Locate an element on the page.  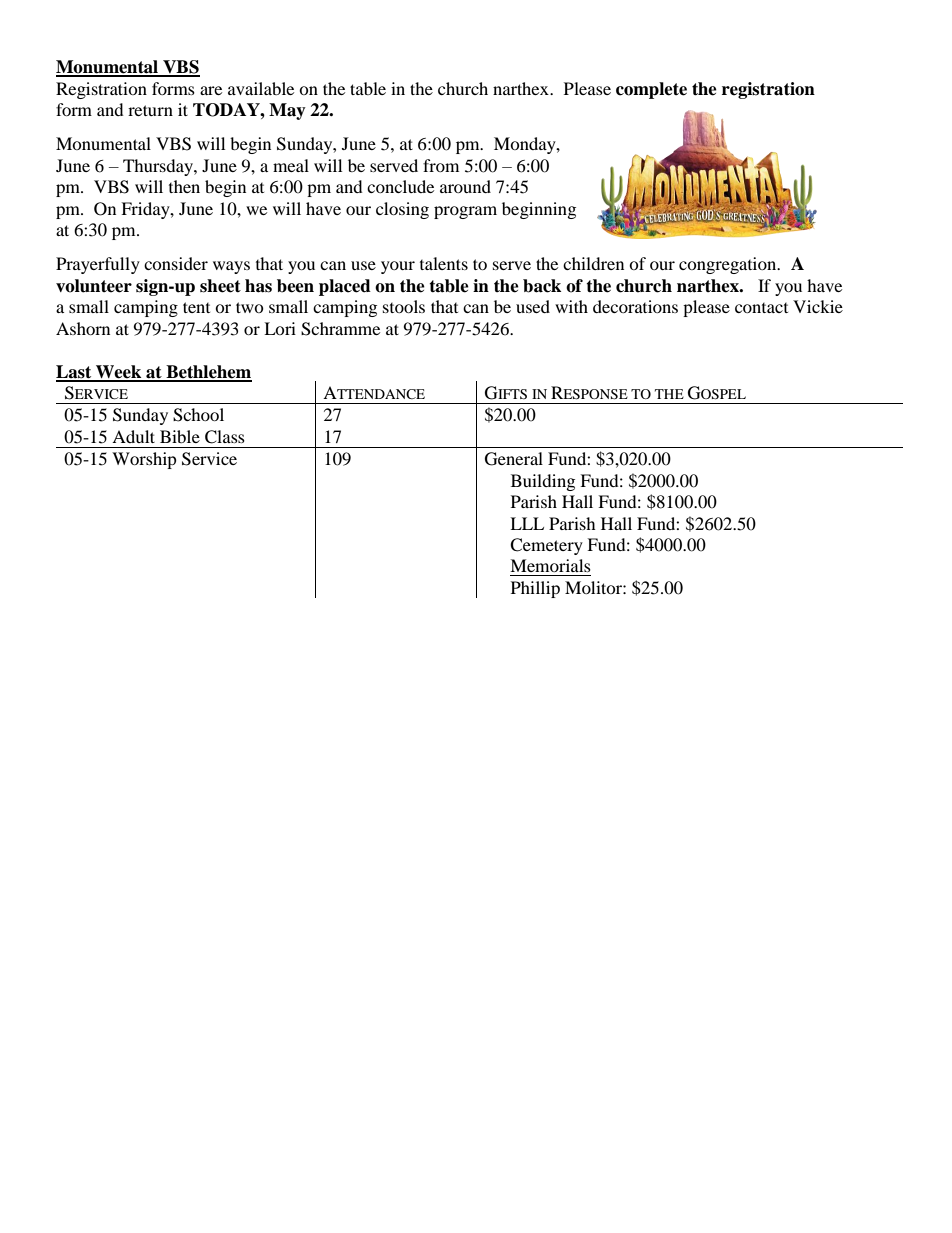
May is located at coordinates (287, 111).
